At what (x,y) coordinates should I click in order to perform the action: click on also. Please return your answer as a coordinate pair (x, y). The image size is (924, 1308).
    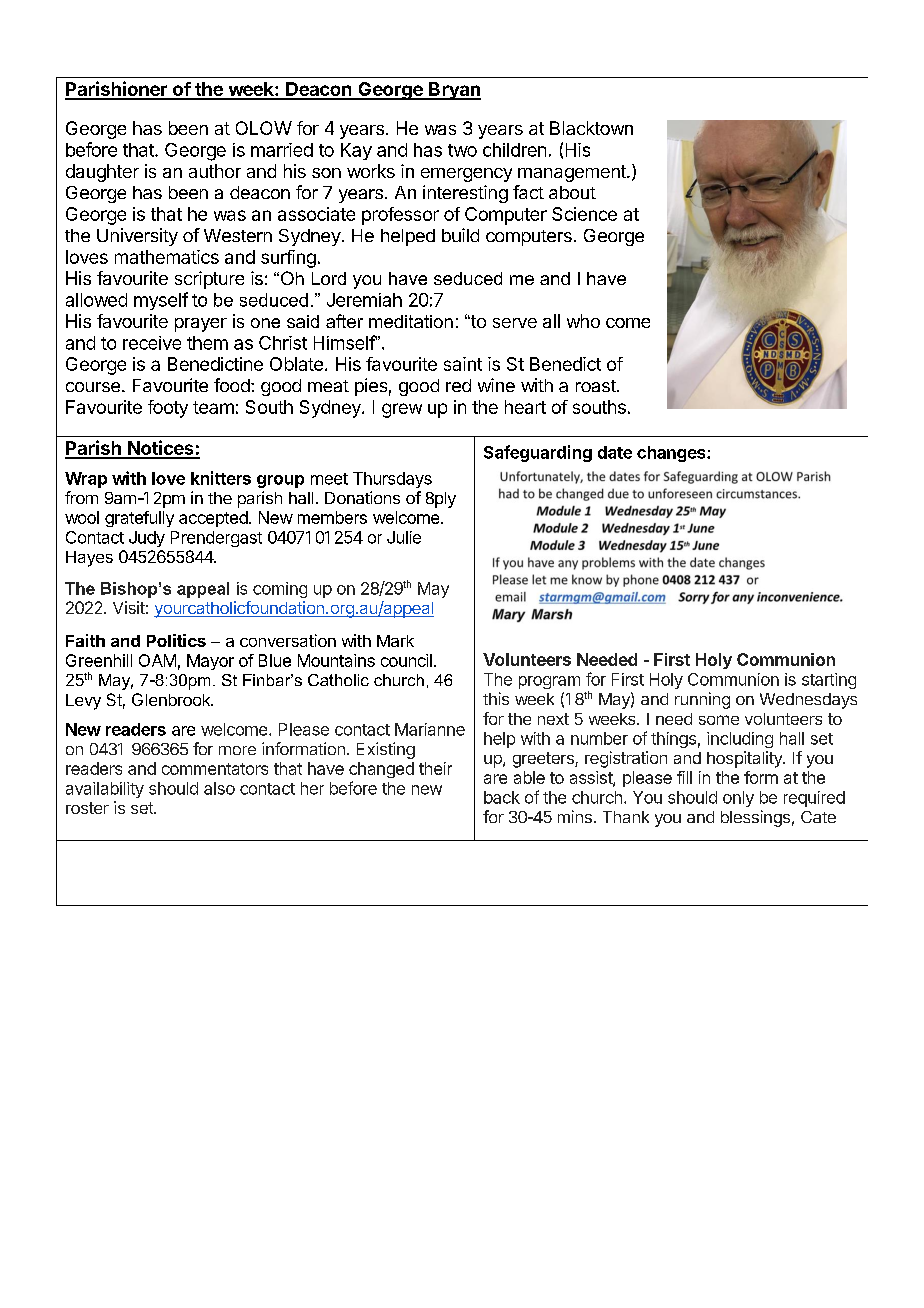
    Looking at the image, I should click on (219, 788).
